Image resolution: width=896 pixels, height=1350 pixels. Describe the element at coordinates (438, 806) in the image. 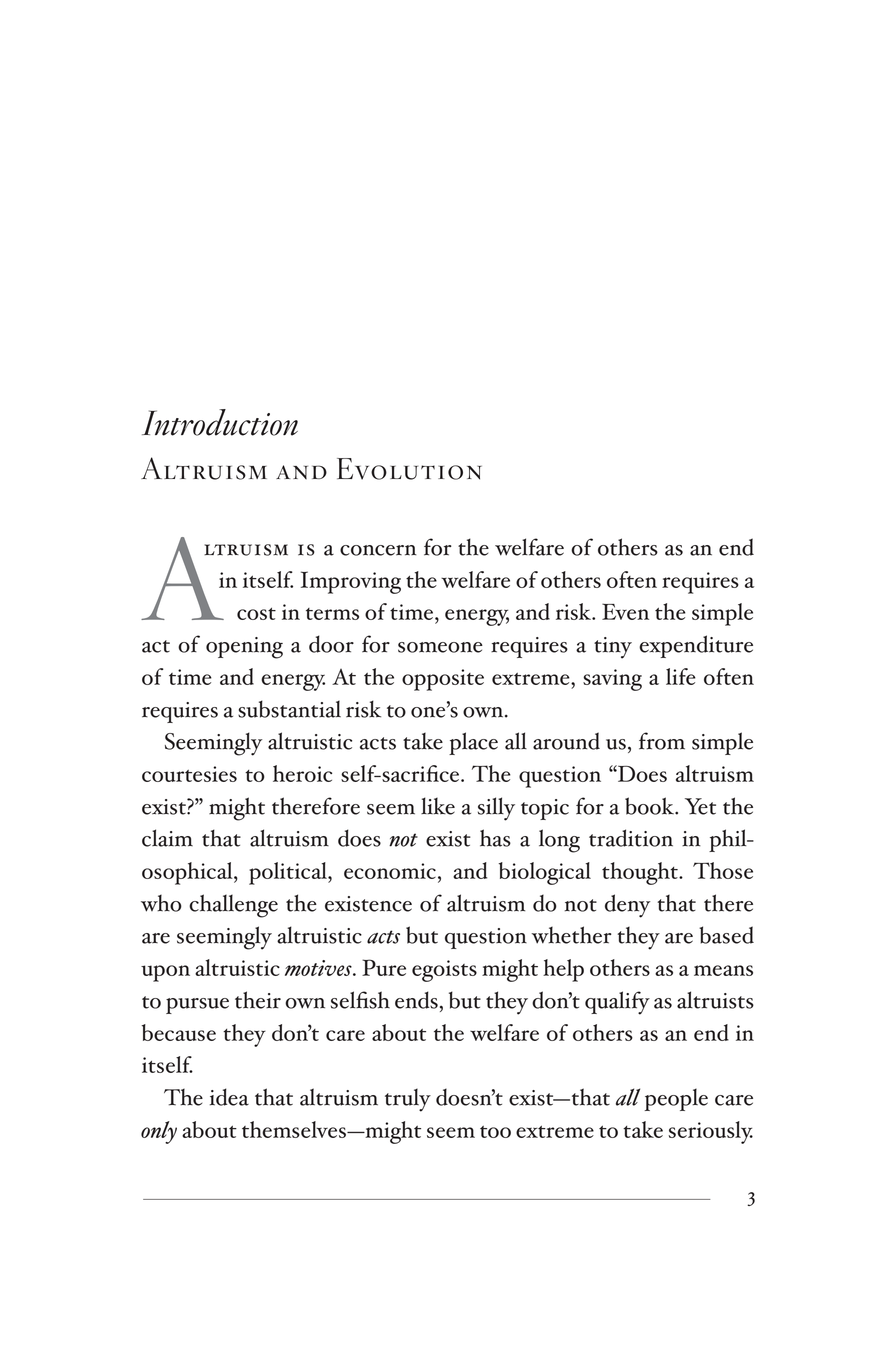

I see `like` at that location.
